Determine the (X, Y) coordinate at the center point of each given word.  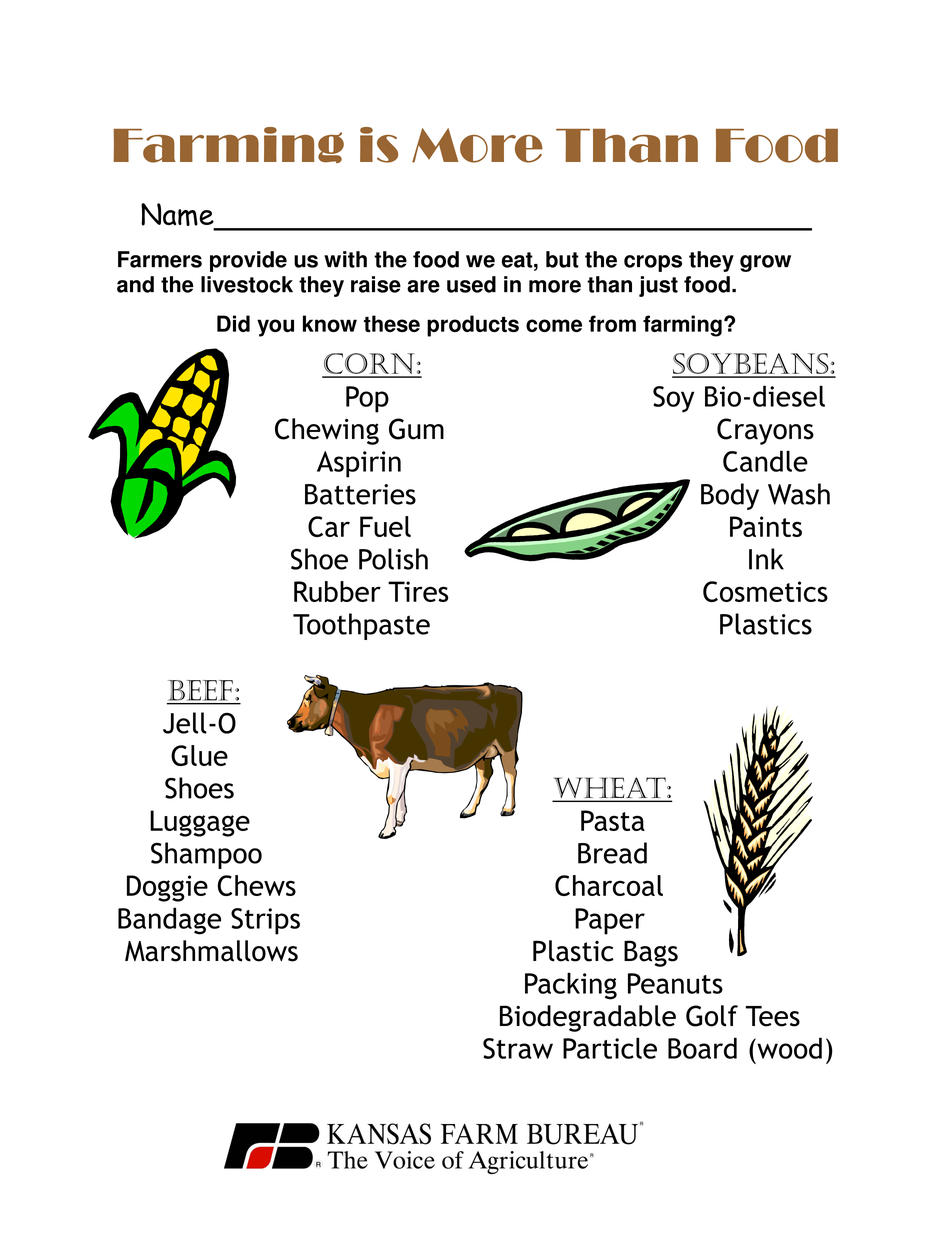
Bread (612, 853)
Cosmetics (765, 591)
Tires (418, 591)
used (471, 284)
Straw (518, 1048)
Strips (265, 921)
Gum (416, 429)
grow (765, 263)
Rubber (337, 591)
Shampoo (206, 855)
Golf (712, 1016)
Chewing (327, 431)
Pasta (613, 820)
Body (730, 496)
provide (248, 261)
